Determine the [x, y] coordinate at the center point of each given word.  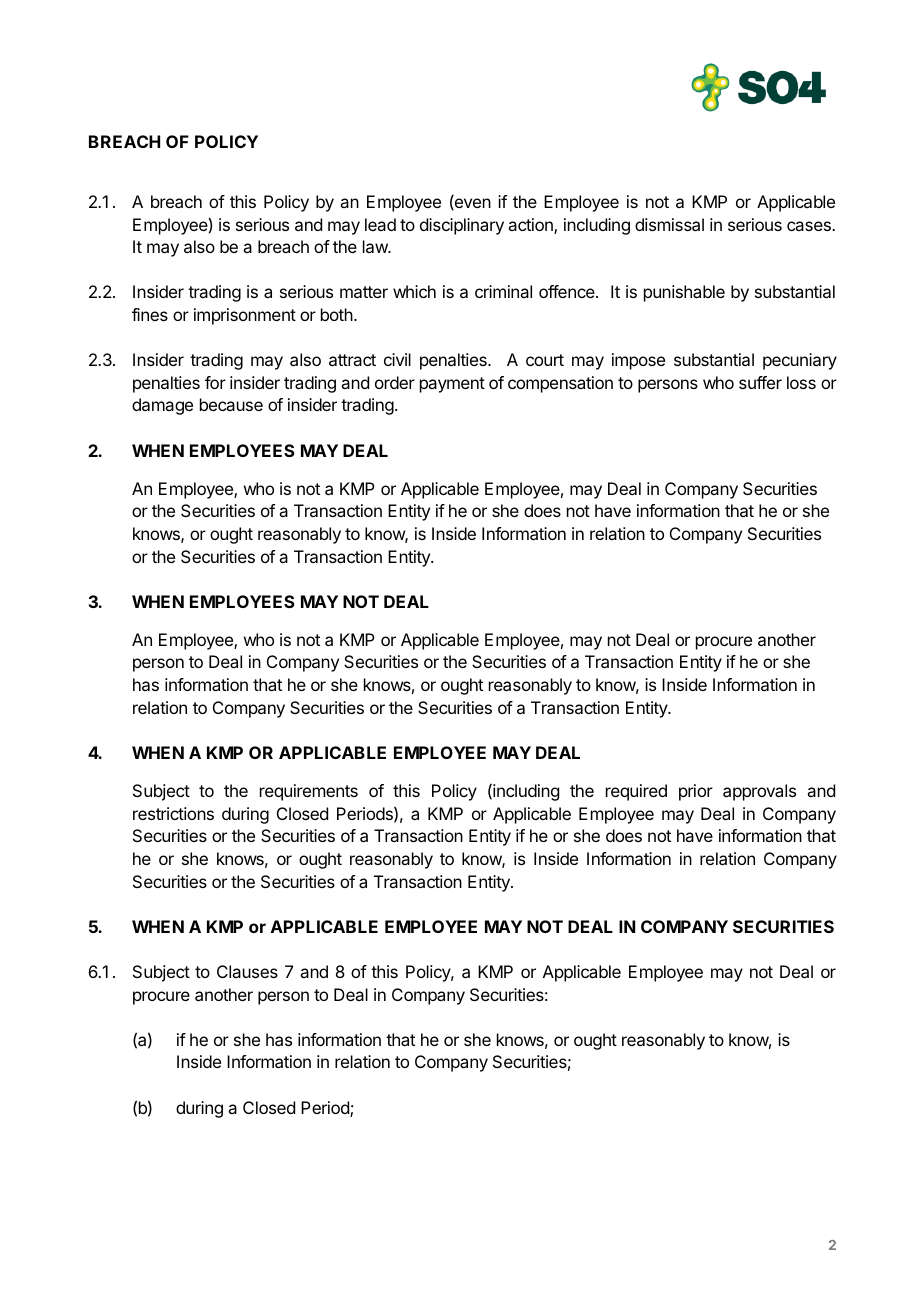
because [231, 404]
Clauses [247, 971]
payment [452, 385]
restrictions [173, 813]
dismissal [669, 224]
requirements [309, 792]
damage [162, 406]
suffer [760, 382]
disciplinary [462, 226]
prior [696, 792]
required [636, 792]
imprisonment [245, 316]
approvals [759, 792]
